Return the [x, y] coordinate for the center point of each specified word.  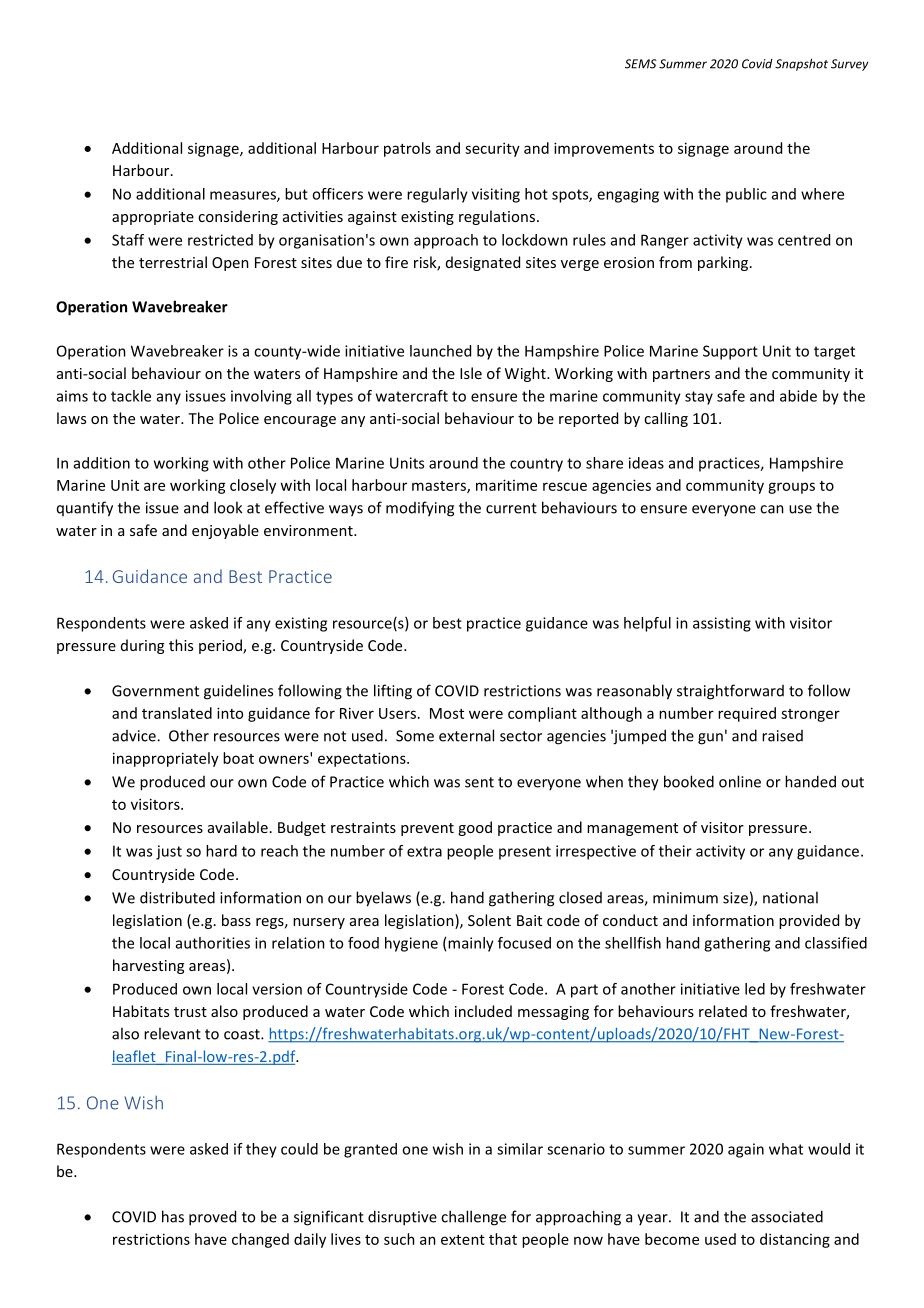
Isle [471, 373]
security [492, 149]
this [181, 645]
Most [447, 713]
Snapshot [801, 64]
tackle [131, 396]
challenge [473, 1218]
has [173, 1216]
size [735, 898]
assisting [722, 624]
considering [238, 217]
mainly [471, 944]
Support [730, 352]
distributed [177, 897]
